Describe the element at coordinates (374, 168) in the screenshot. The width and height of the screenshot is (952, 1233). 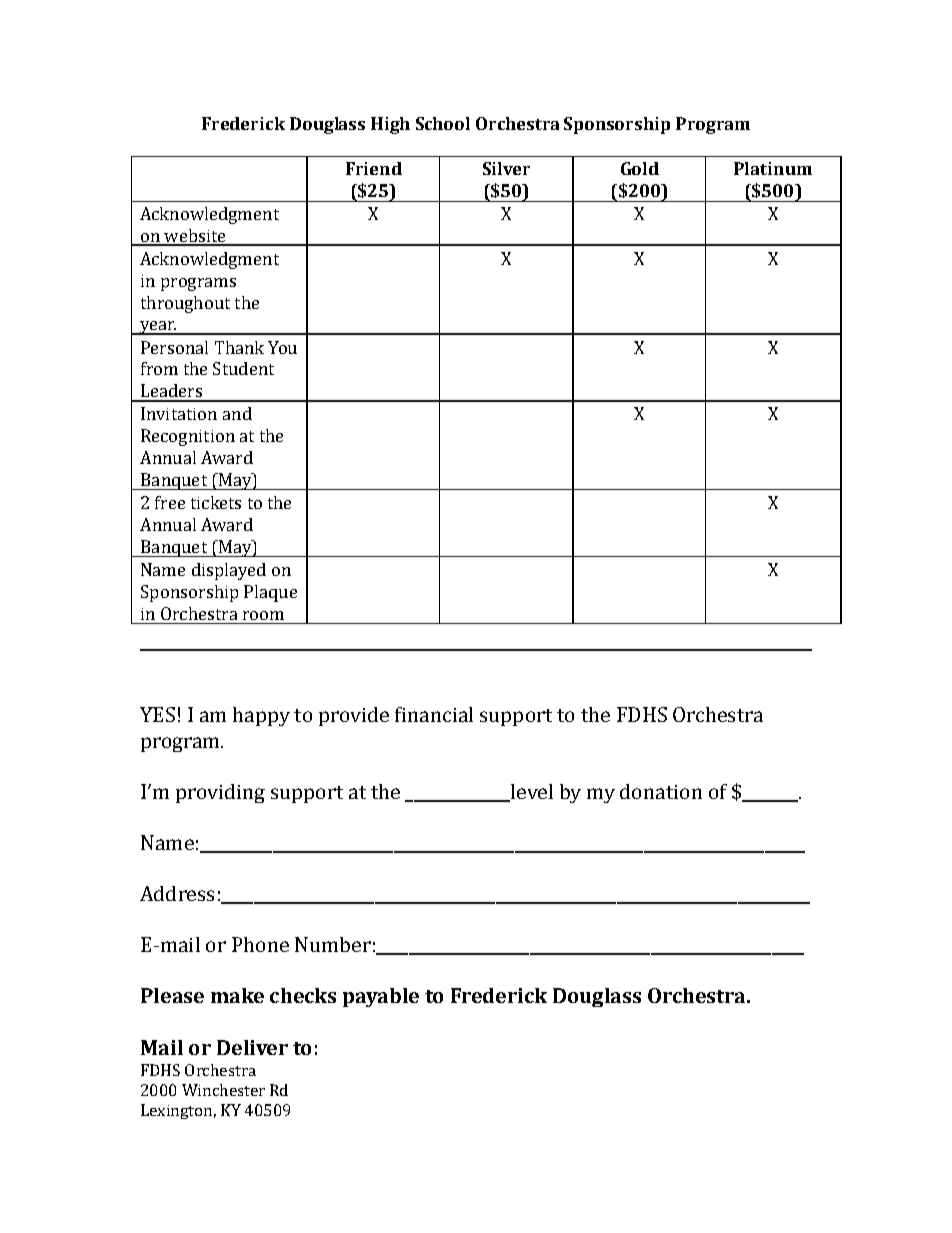
I see `Friend` at that location.
